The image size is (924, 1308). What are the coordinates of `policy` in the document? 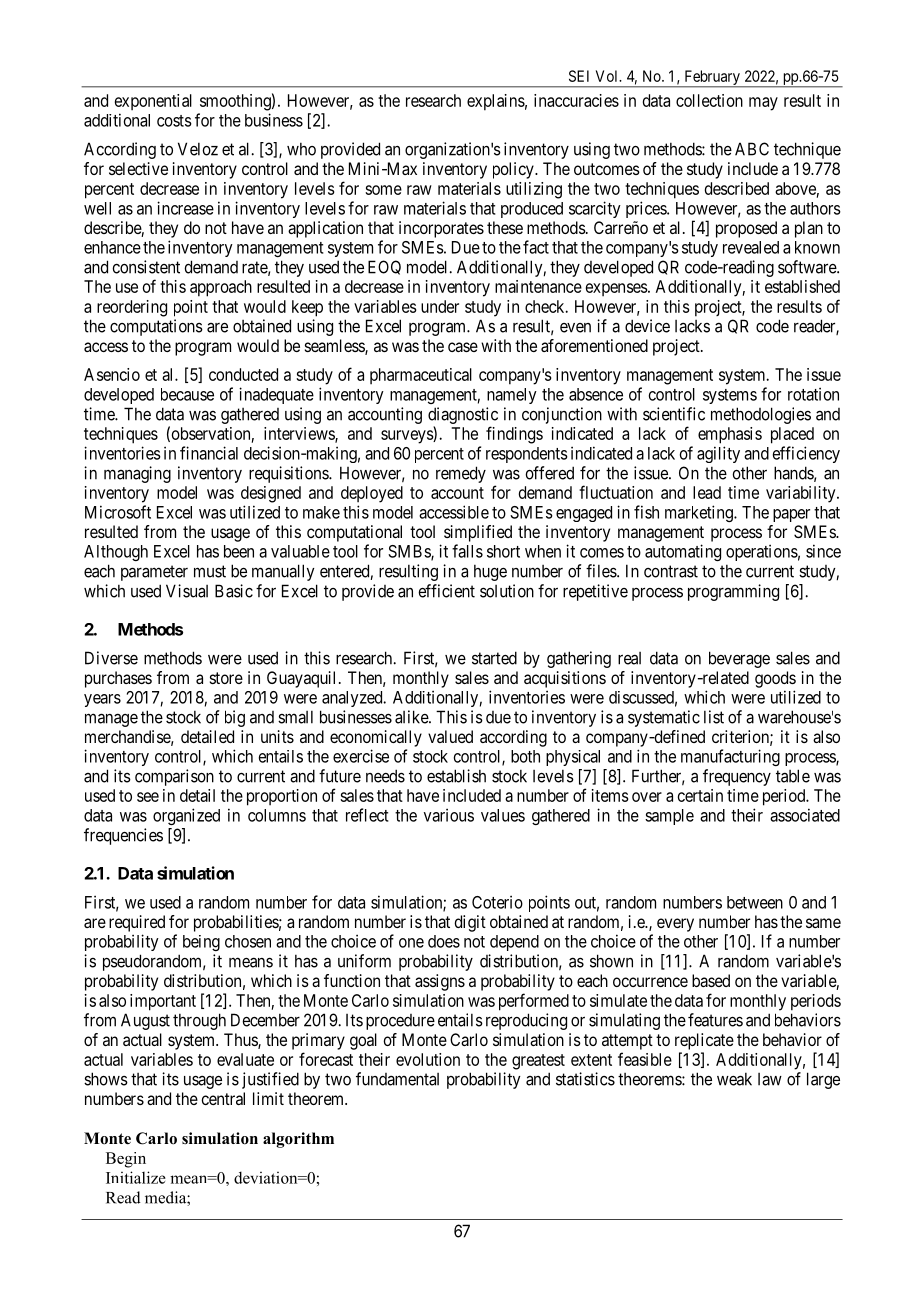 It's located at (514, 170).
